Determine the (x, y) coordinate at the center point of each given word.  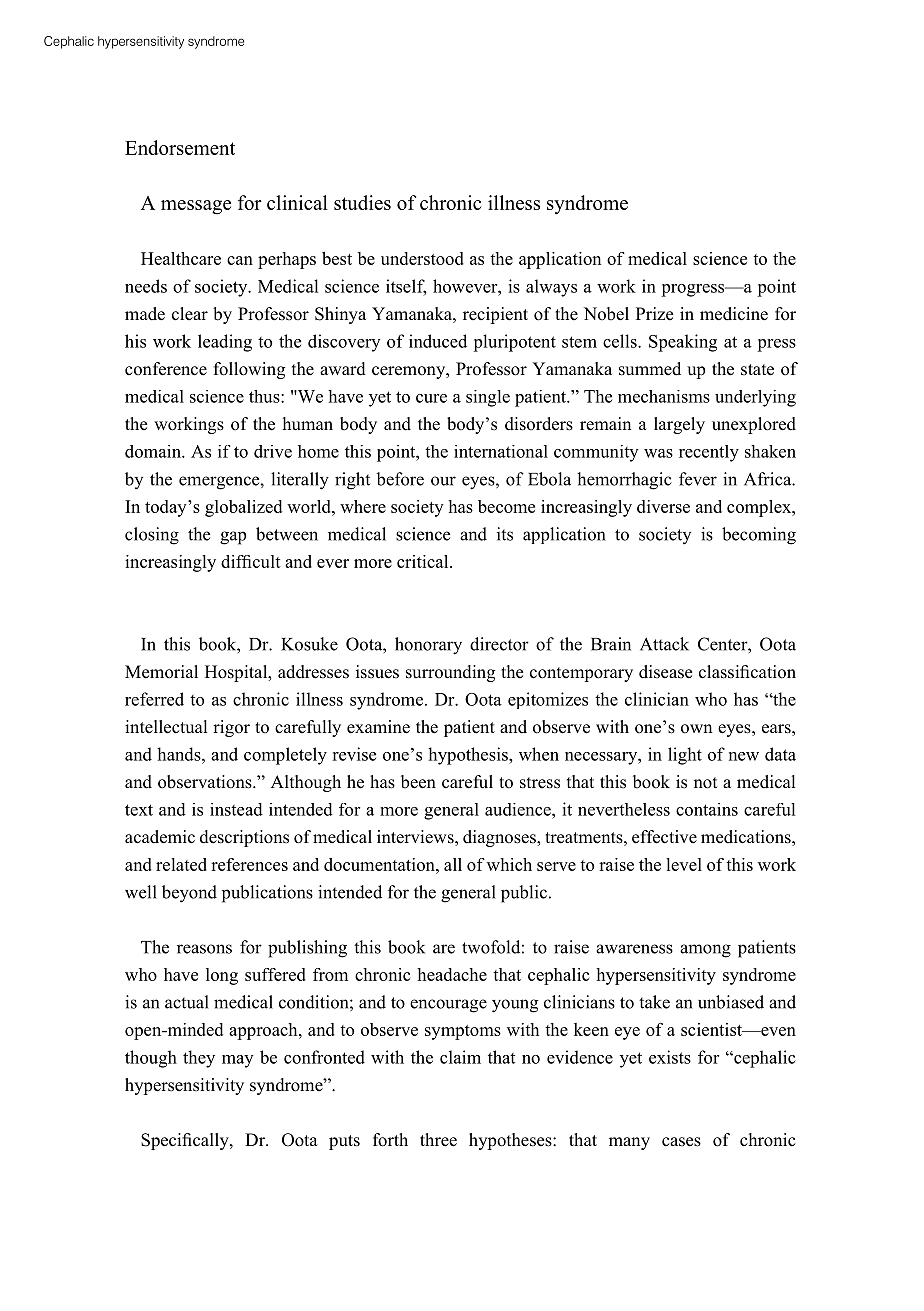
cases (681, 1142)
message (196, 207)
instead (236, 809)
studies (362, 202)
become (506, 506)
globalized (243, 508)
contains (707, 809)
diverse (663, 506)
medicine (734, 314)
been (418, 782)
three (438, 1140)
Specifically (186, 1141)
